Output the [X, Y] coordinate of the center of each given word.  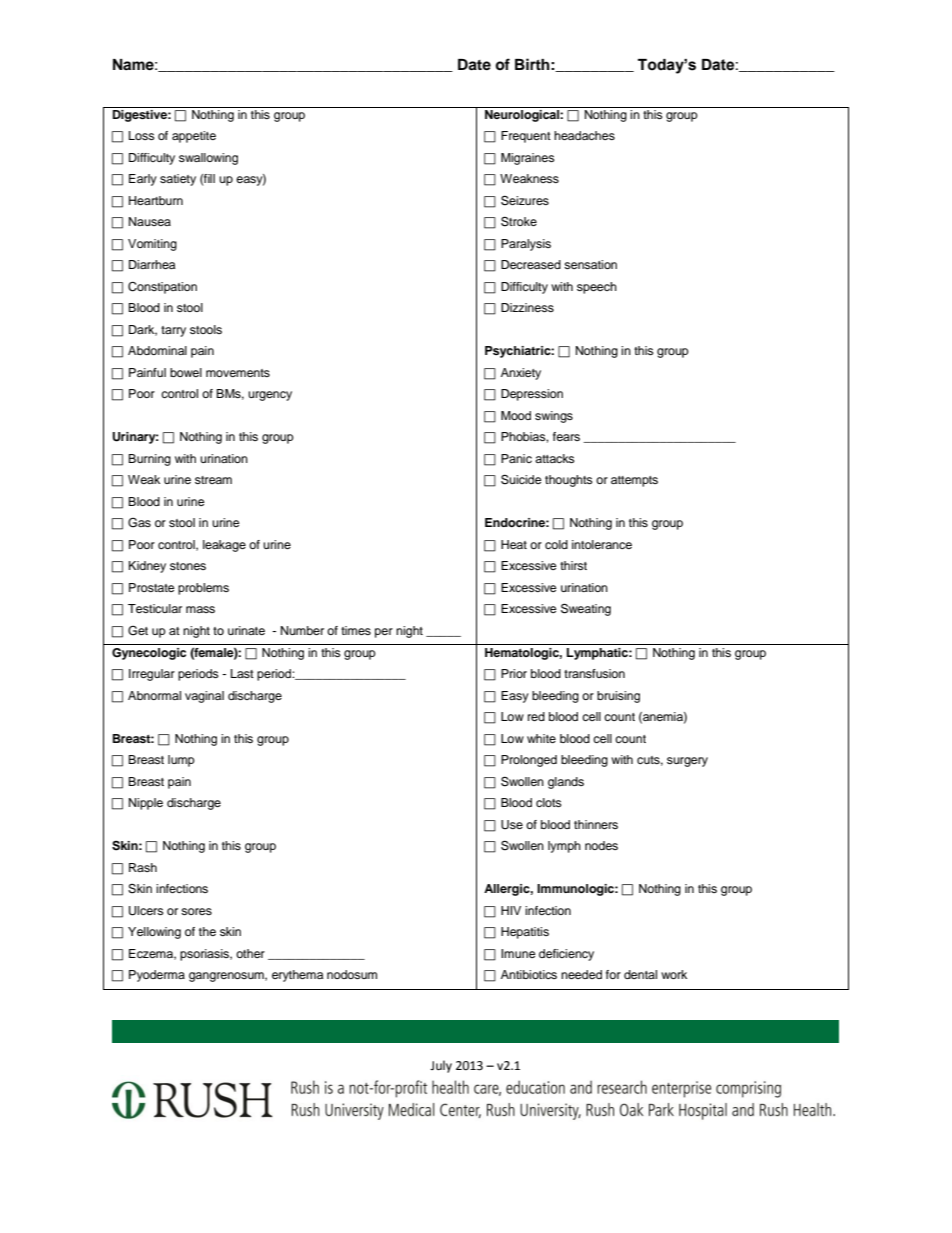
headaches [584, 135]
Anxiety [521, 374]
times [356, 630]
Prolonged [529, 761]
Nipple [146, 804]
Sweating [586, 609]
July [441, 1066]
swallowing [208, 159]
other [250, 953]
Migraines [528, 159]
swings [554, 417]
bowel [186, 372]
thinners [596, 824]
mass [200, 609]
